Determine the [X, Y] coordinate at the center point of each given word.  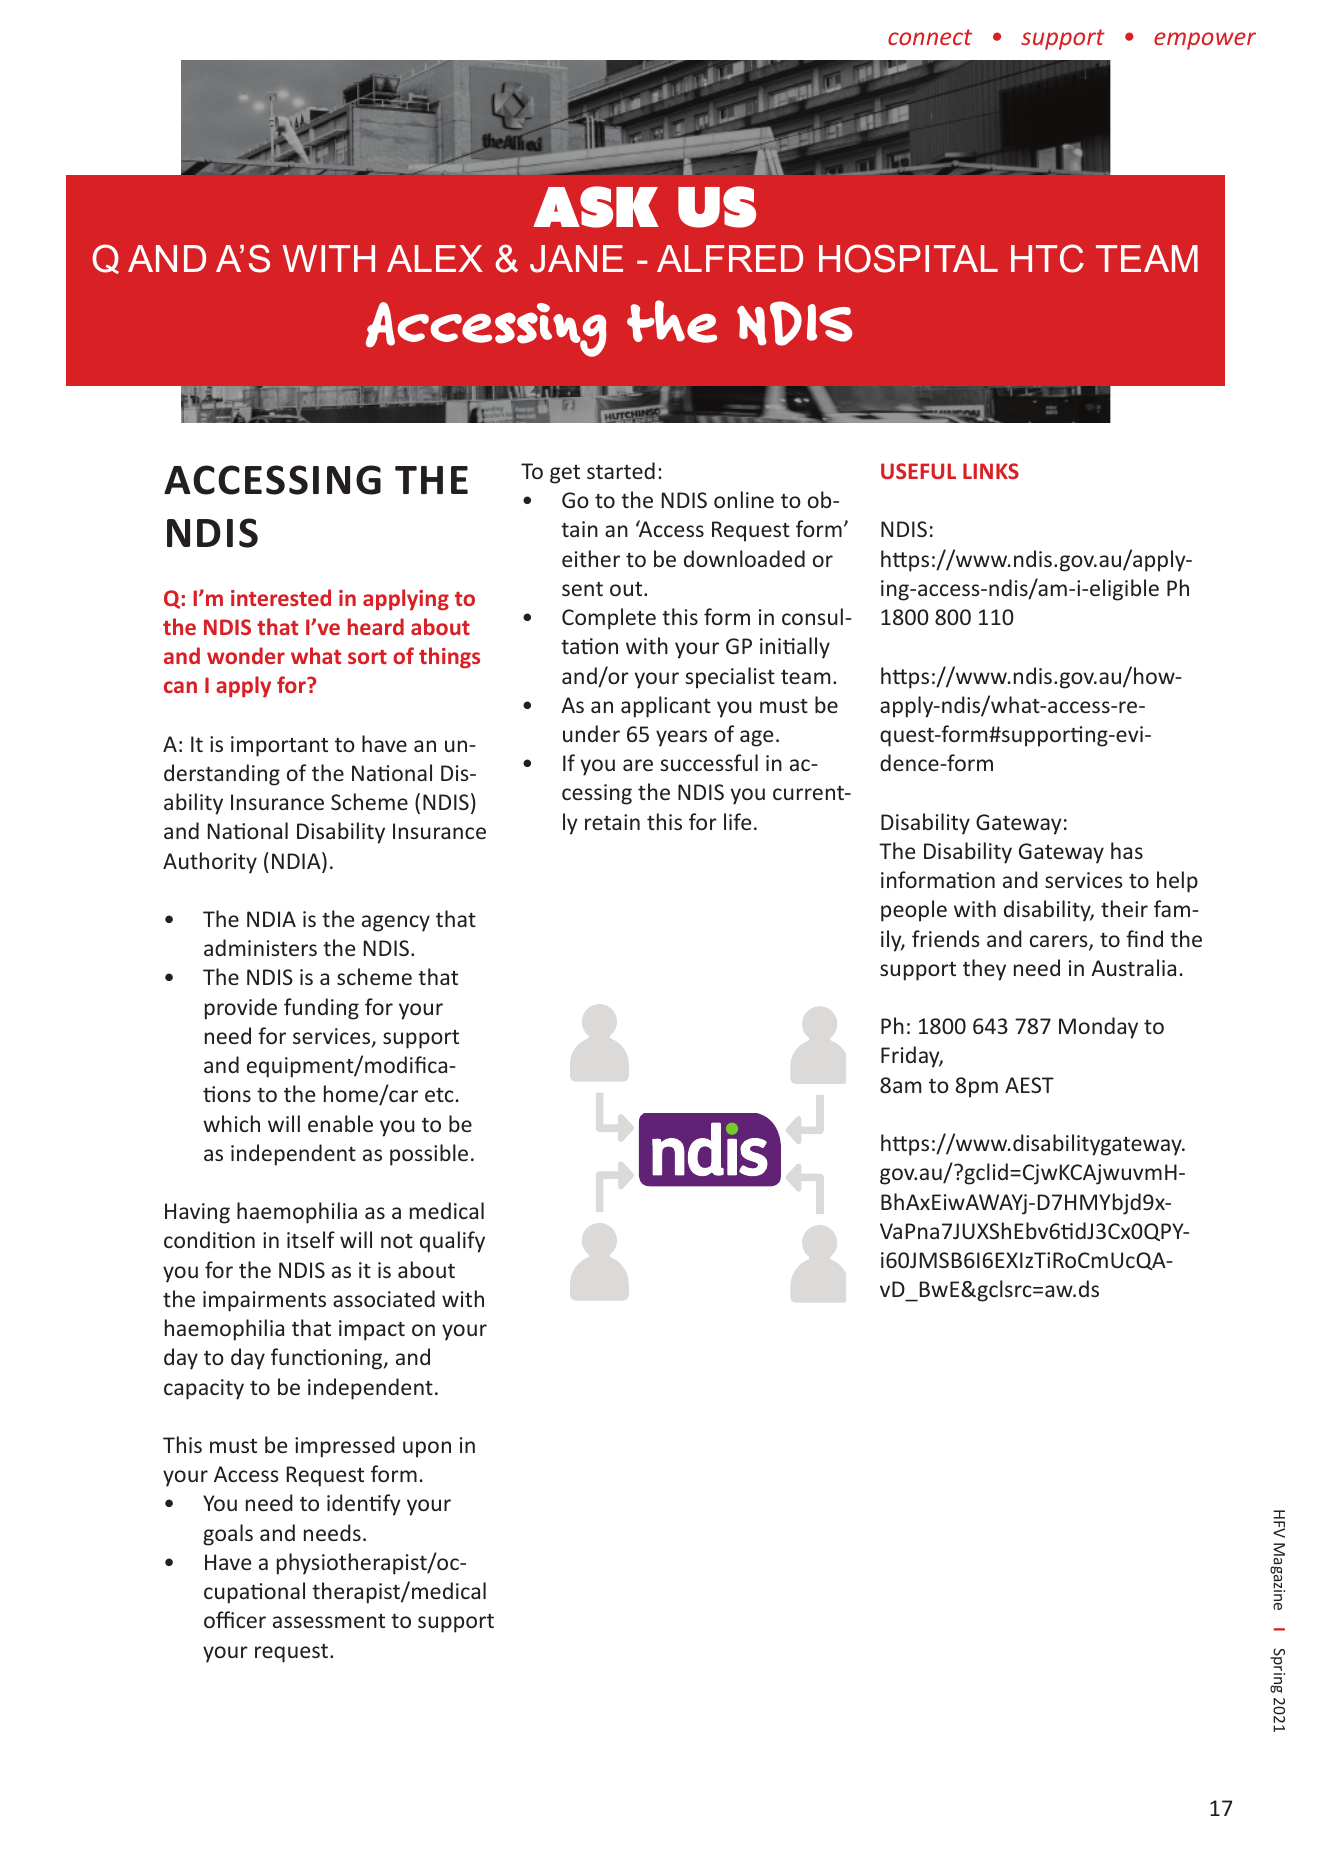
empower [1205, 41]
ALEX [435, 258]
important [279, 746]
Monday [1098, 1028]
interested [281, 597]
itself [311, 1239]
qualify [452, 1242]
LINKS [991, 471]
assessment [329, 1621]
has [1127, 850]
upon [427, 1449]
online [744, 499]
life [737, 821]
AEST [1029, 1085]
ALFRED [730, 258]
